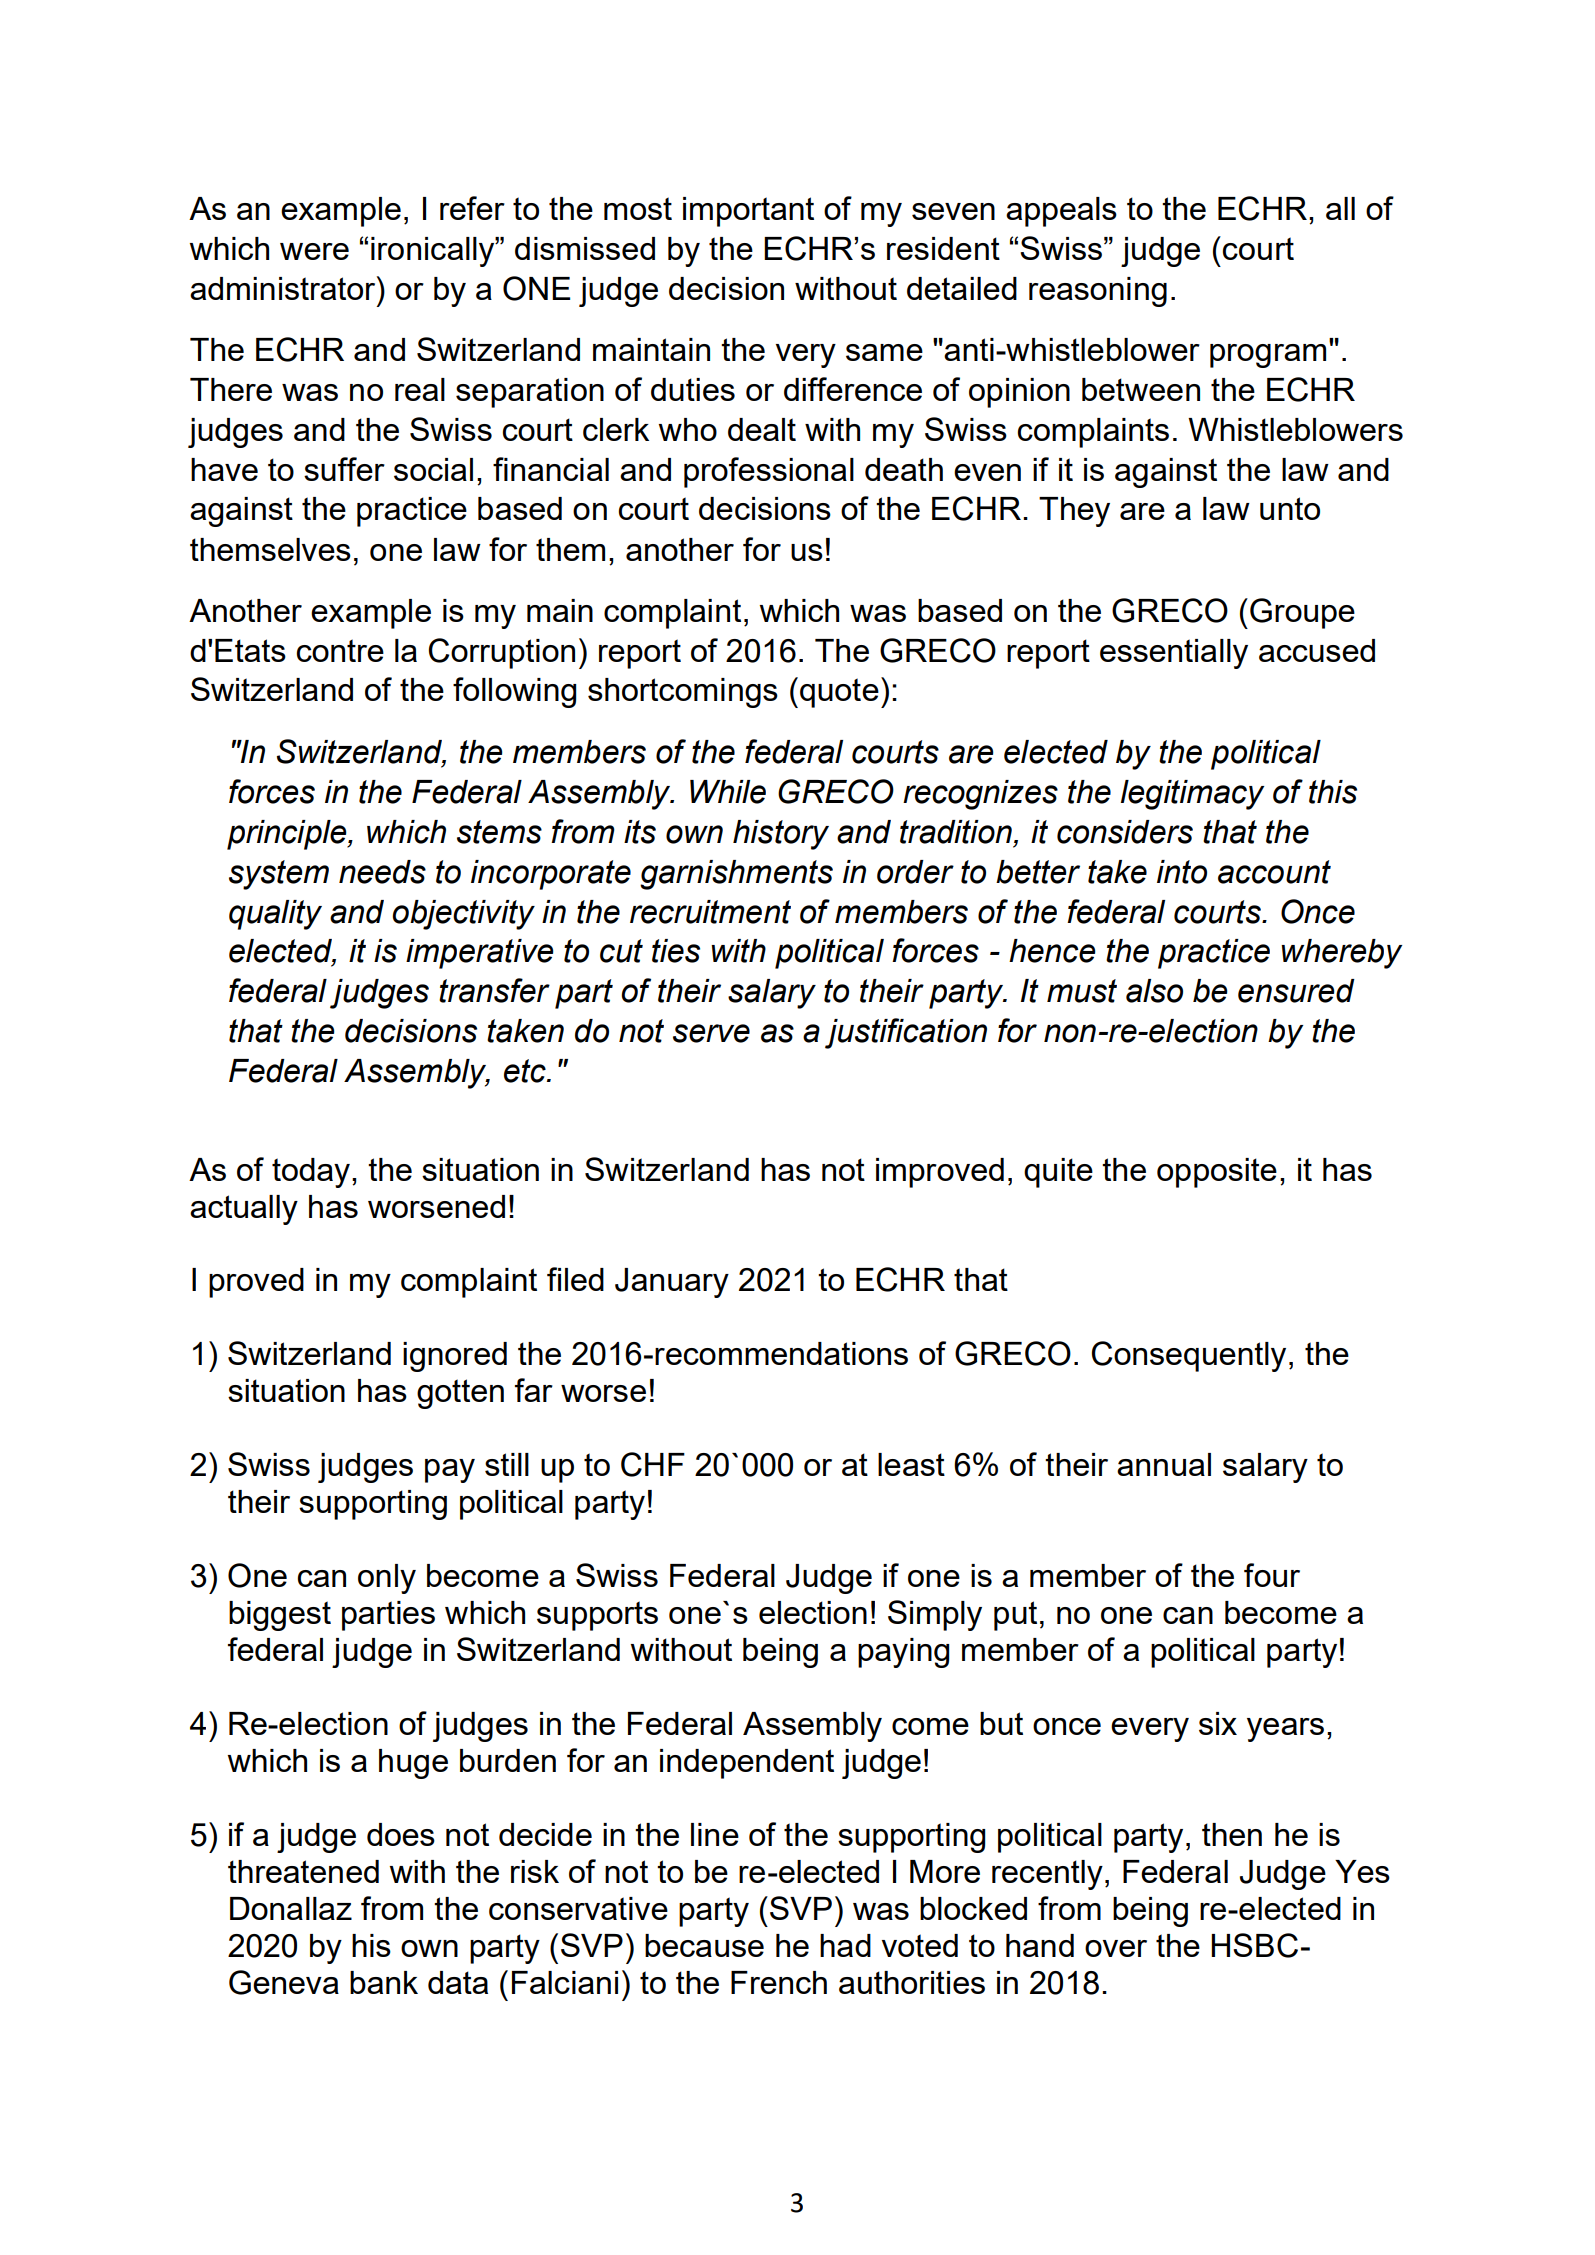  I want to click on program, so click(1268, 356).
